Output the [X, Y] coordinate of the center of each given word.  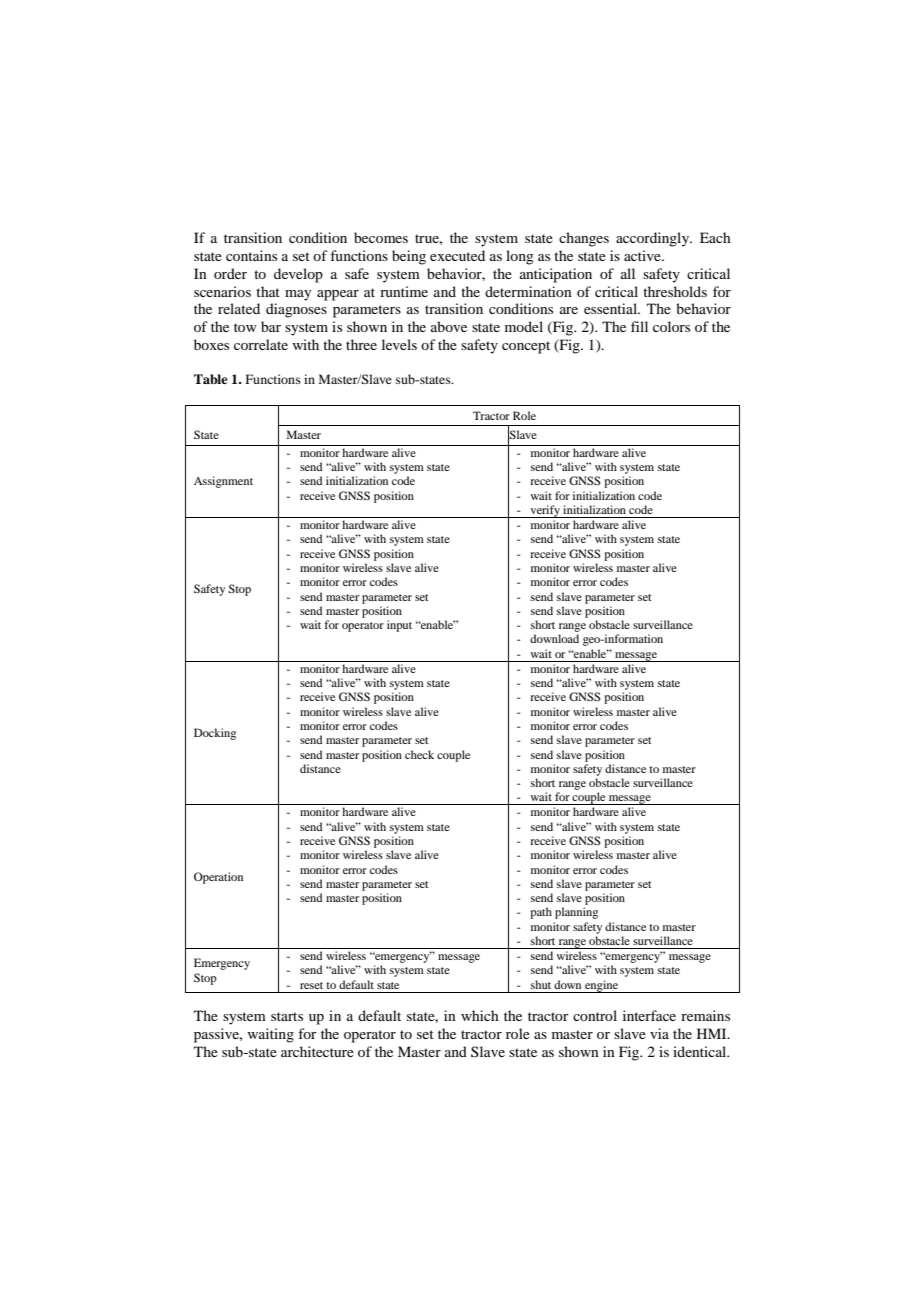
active [643, 255]
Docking [215, 734]
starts [287, 1016]
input [399, 626]
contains [251, 255]
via [659, 1033]
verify [545, 511]
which [480, 1015]
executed [457, 255]
